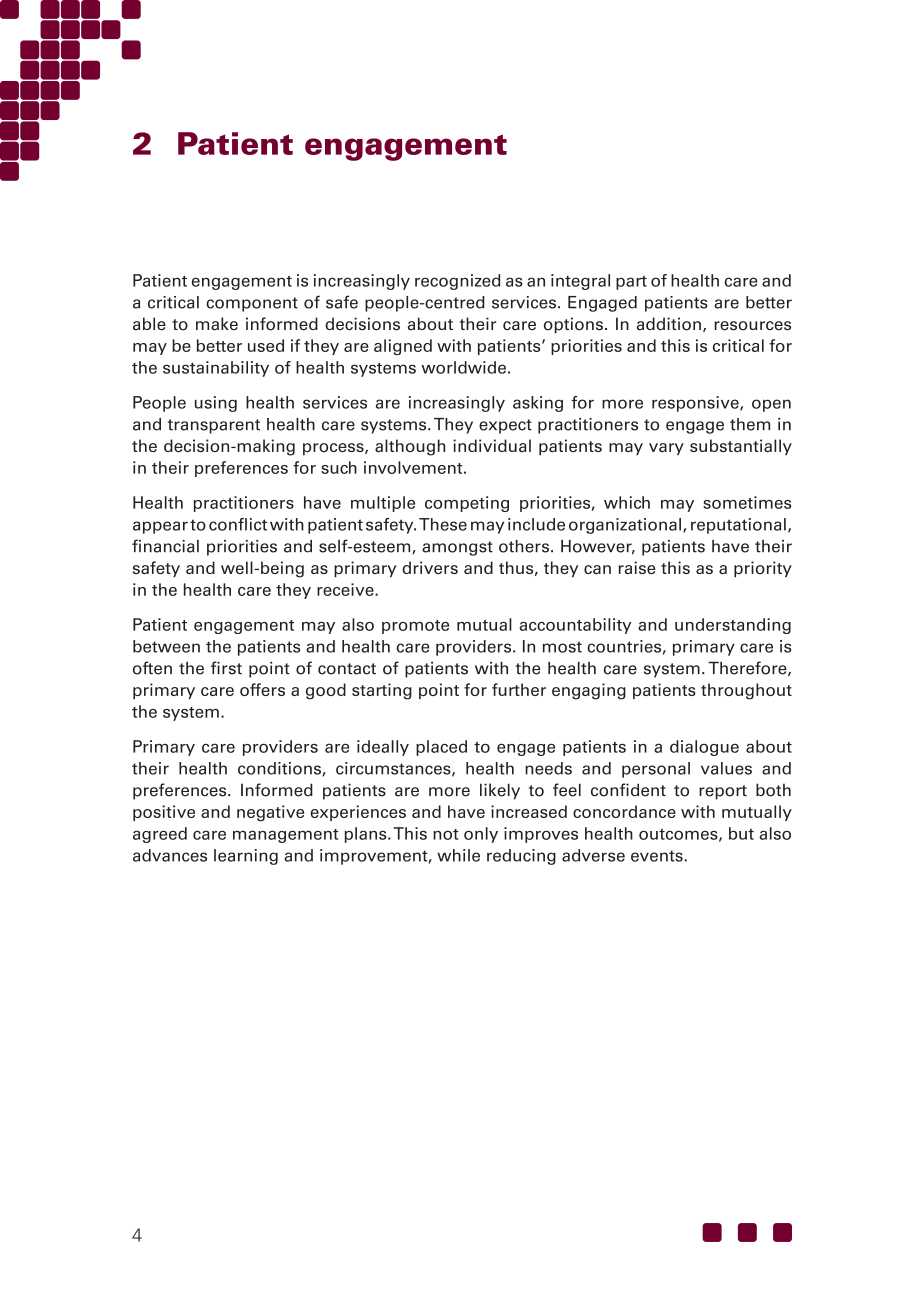 This document has width=924, height=1308. Describe the element at coordinates (457, 282) in the document. I see `recognized` at that location.
